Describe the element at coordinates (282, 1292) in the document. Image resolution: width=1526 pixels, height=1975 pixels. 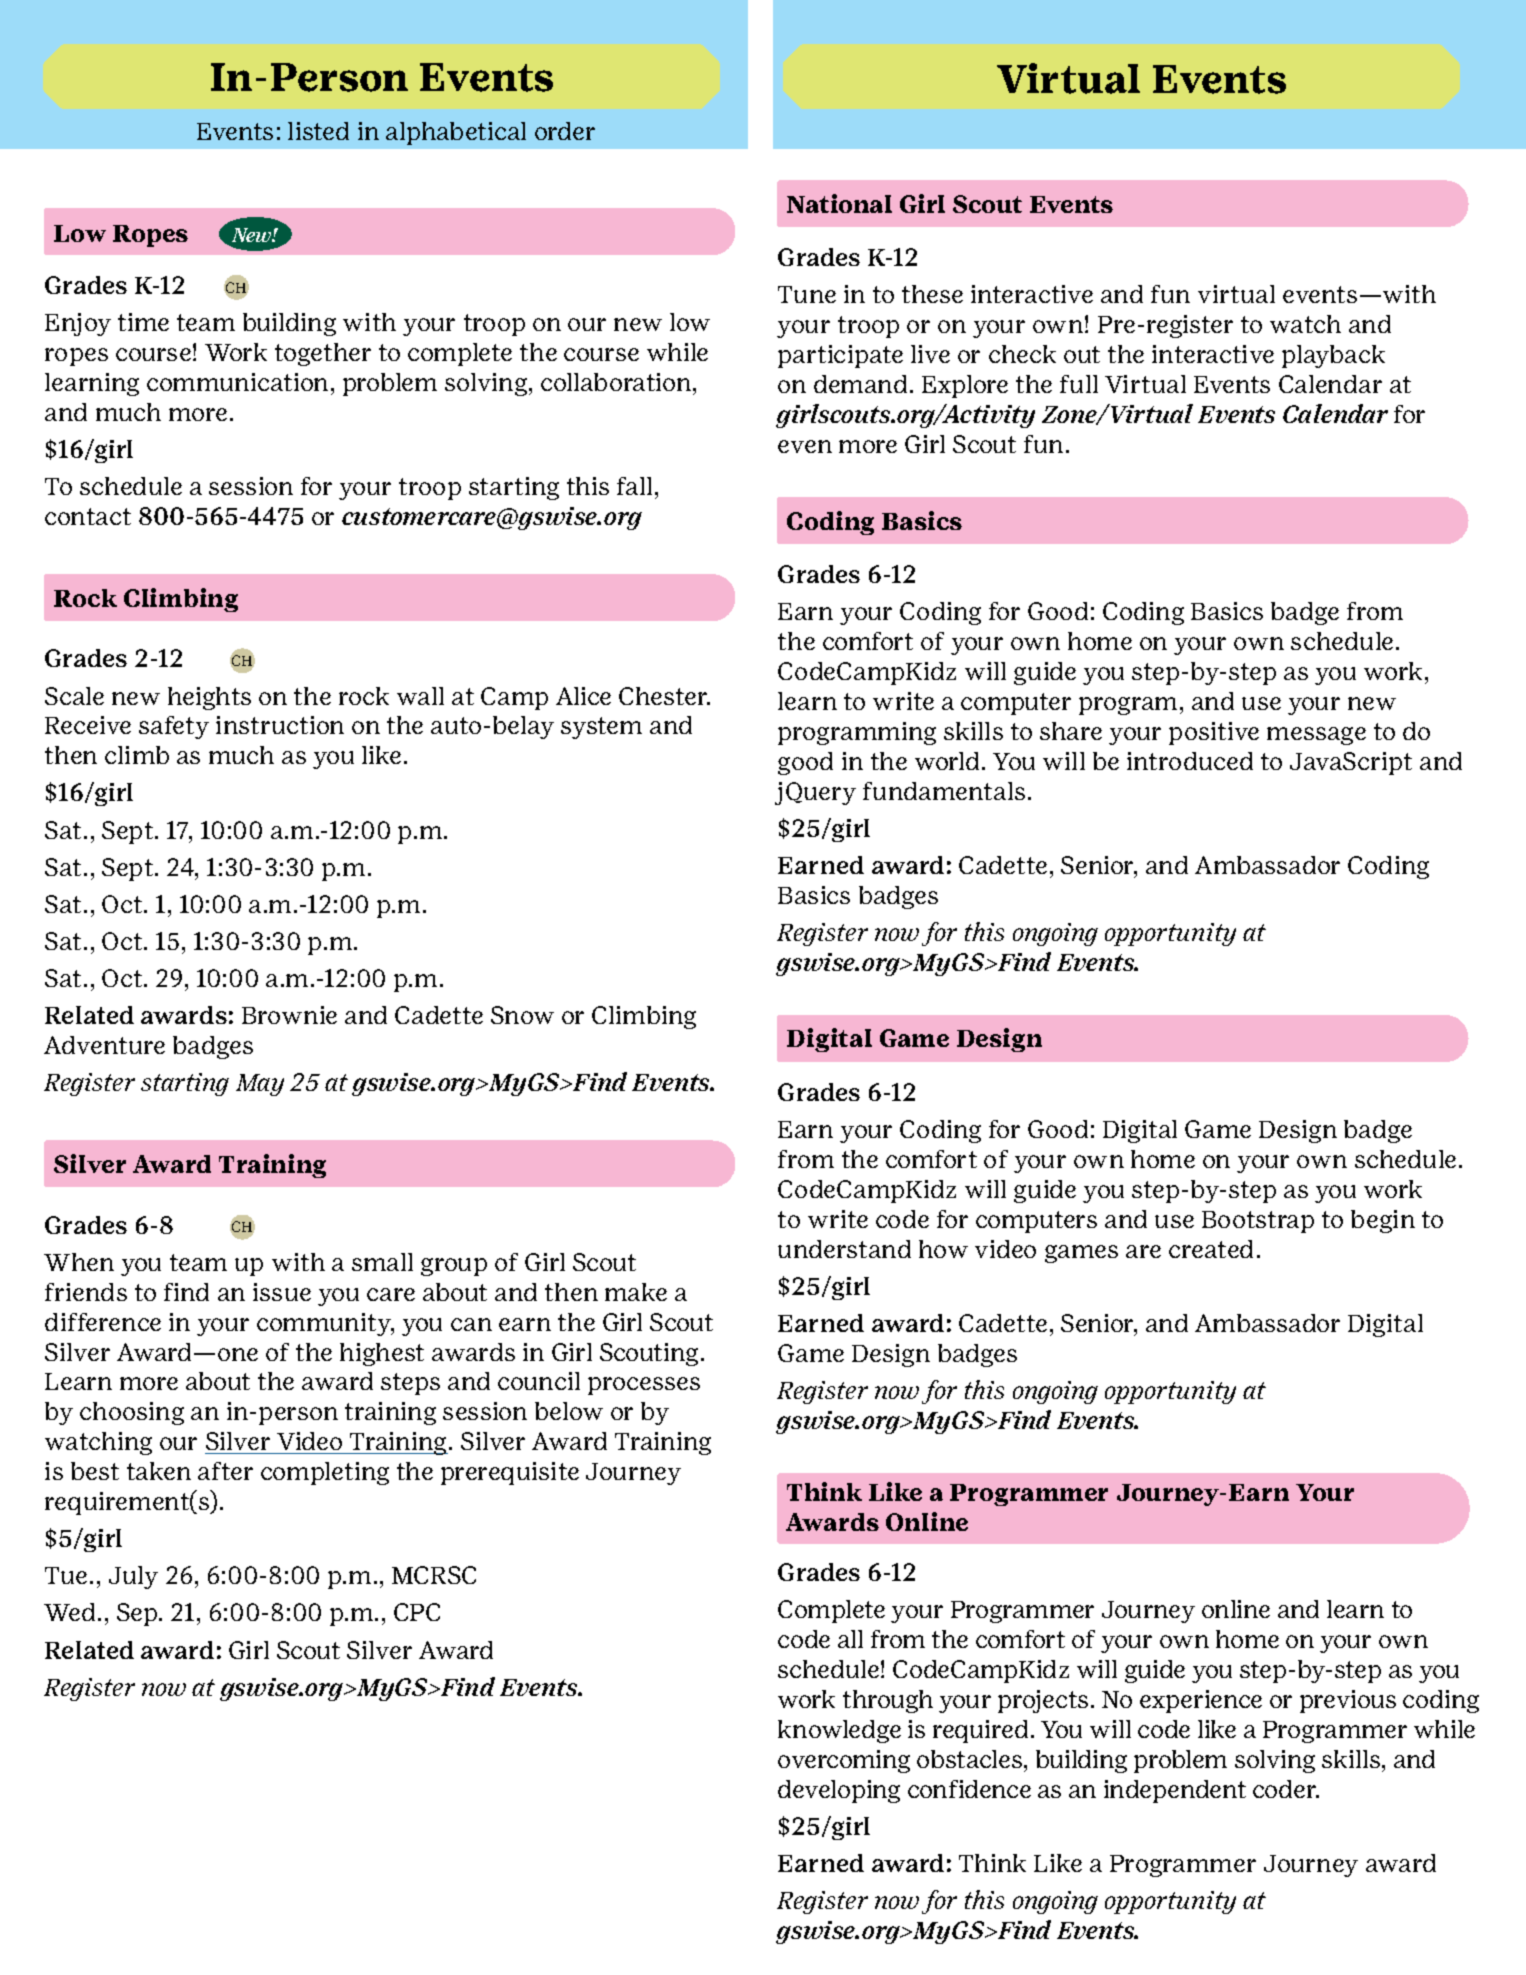
I see `issue` at that location.
